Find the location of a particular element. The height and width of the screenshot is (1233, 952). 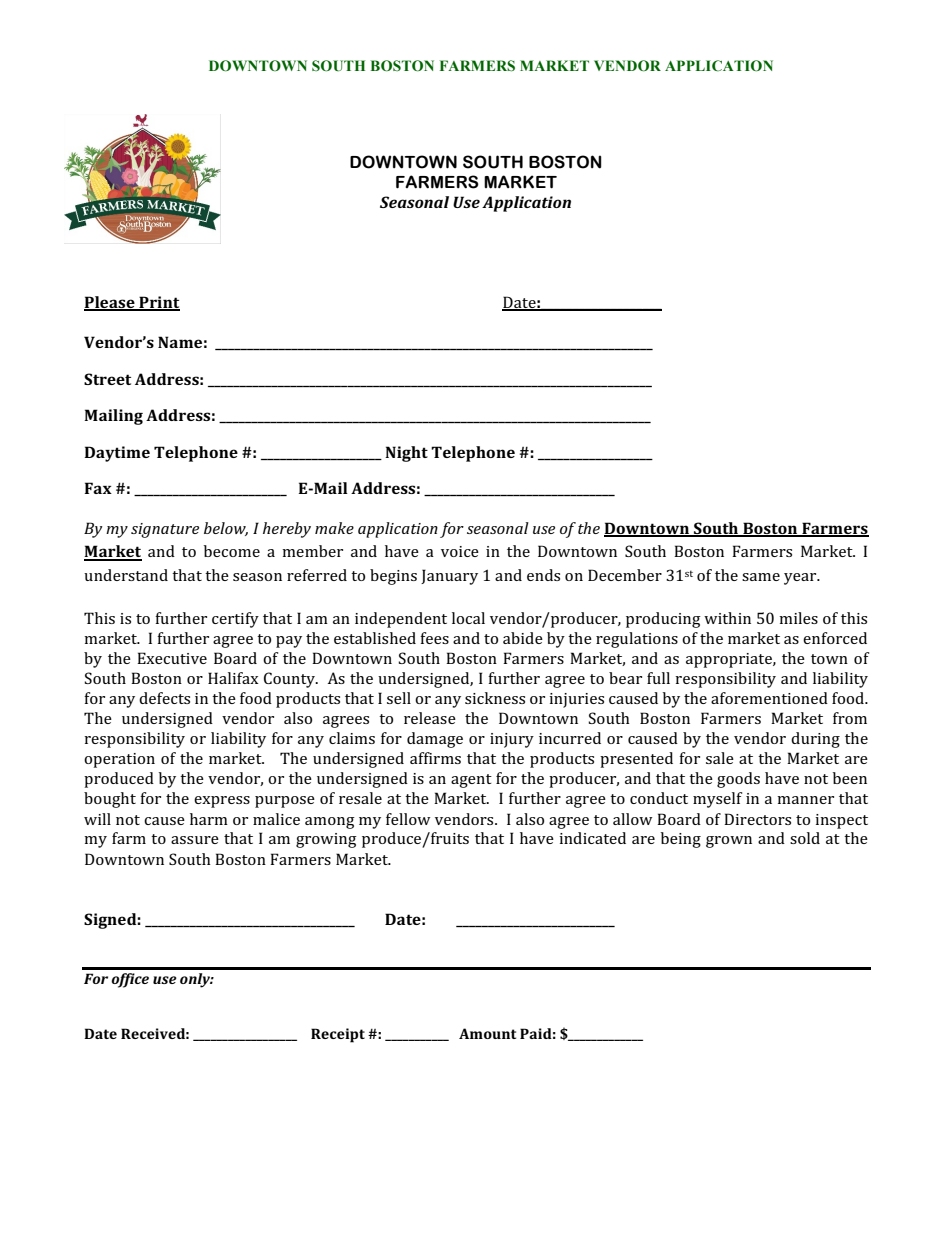

office is located at coordinates (130, 980).
